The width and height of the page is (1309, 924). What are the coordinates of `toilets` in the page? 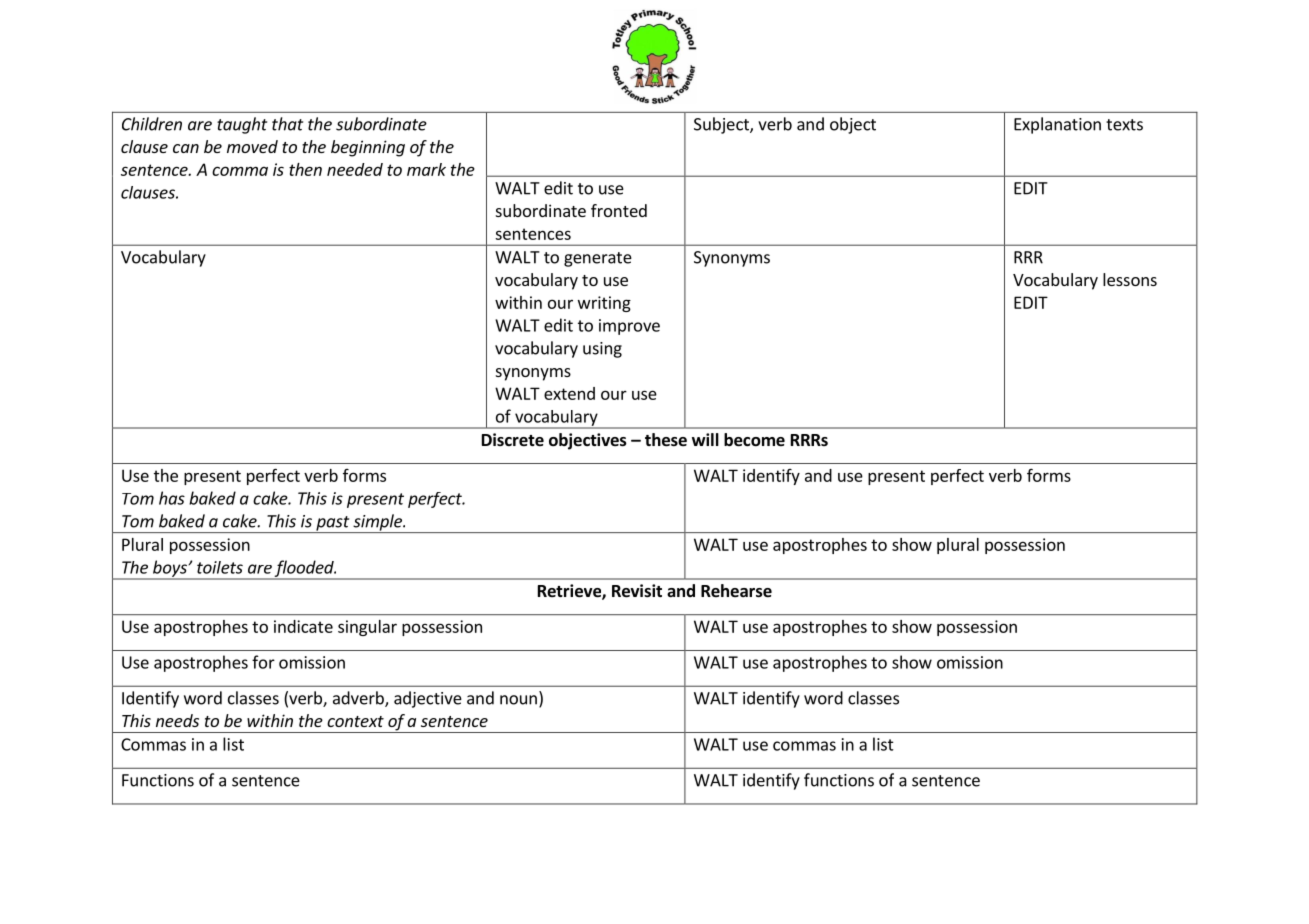 It's located at (220, 567).
